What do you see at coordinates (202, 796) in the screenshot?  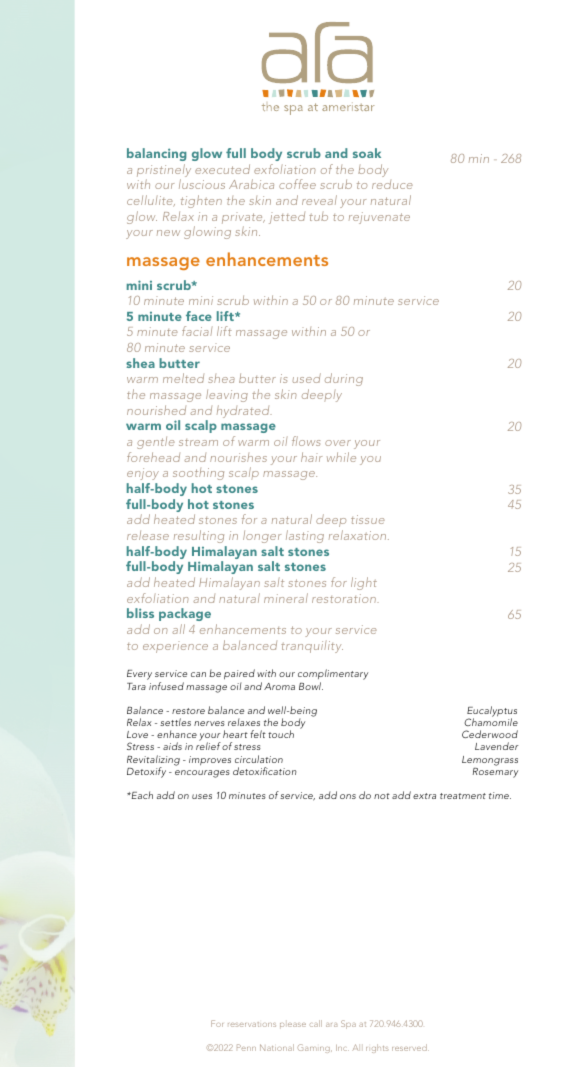 I see `uses` at bounding box center [202, 796].
